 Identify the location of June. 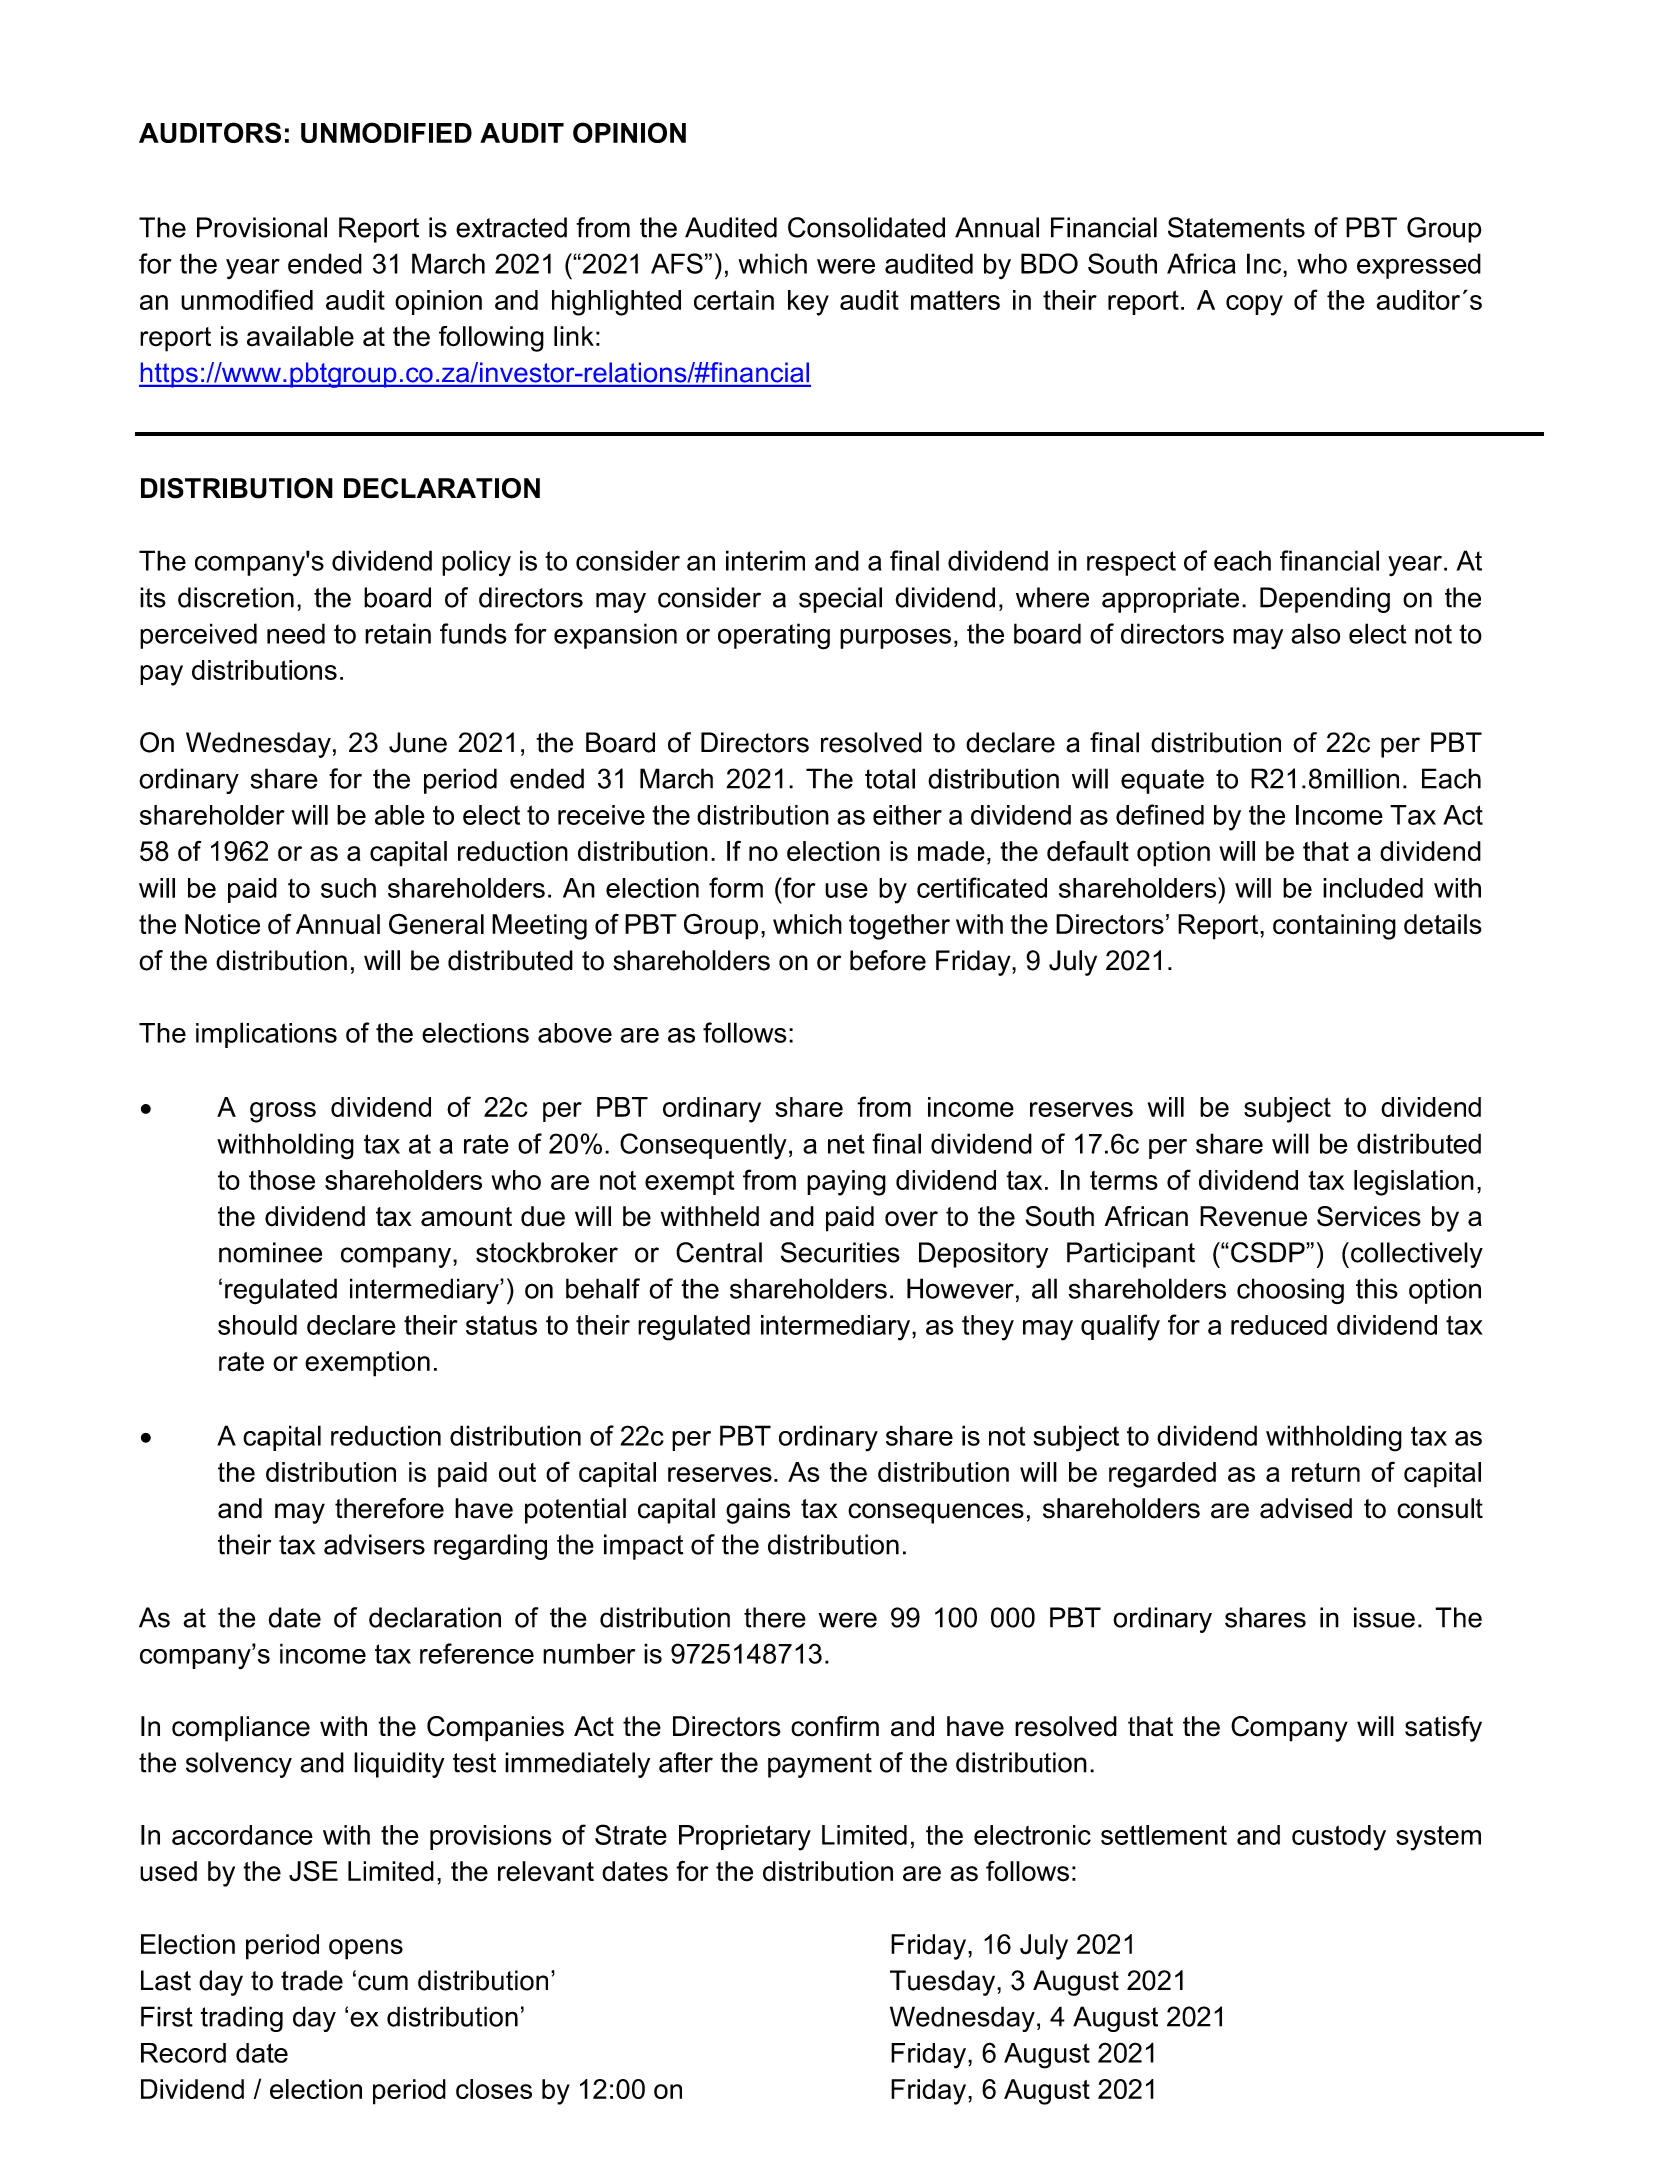
(418, 742).
